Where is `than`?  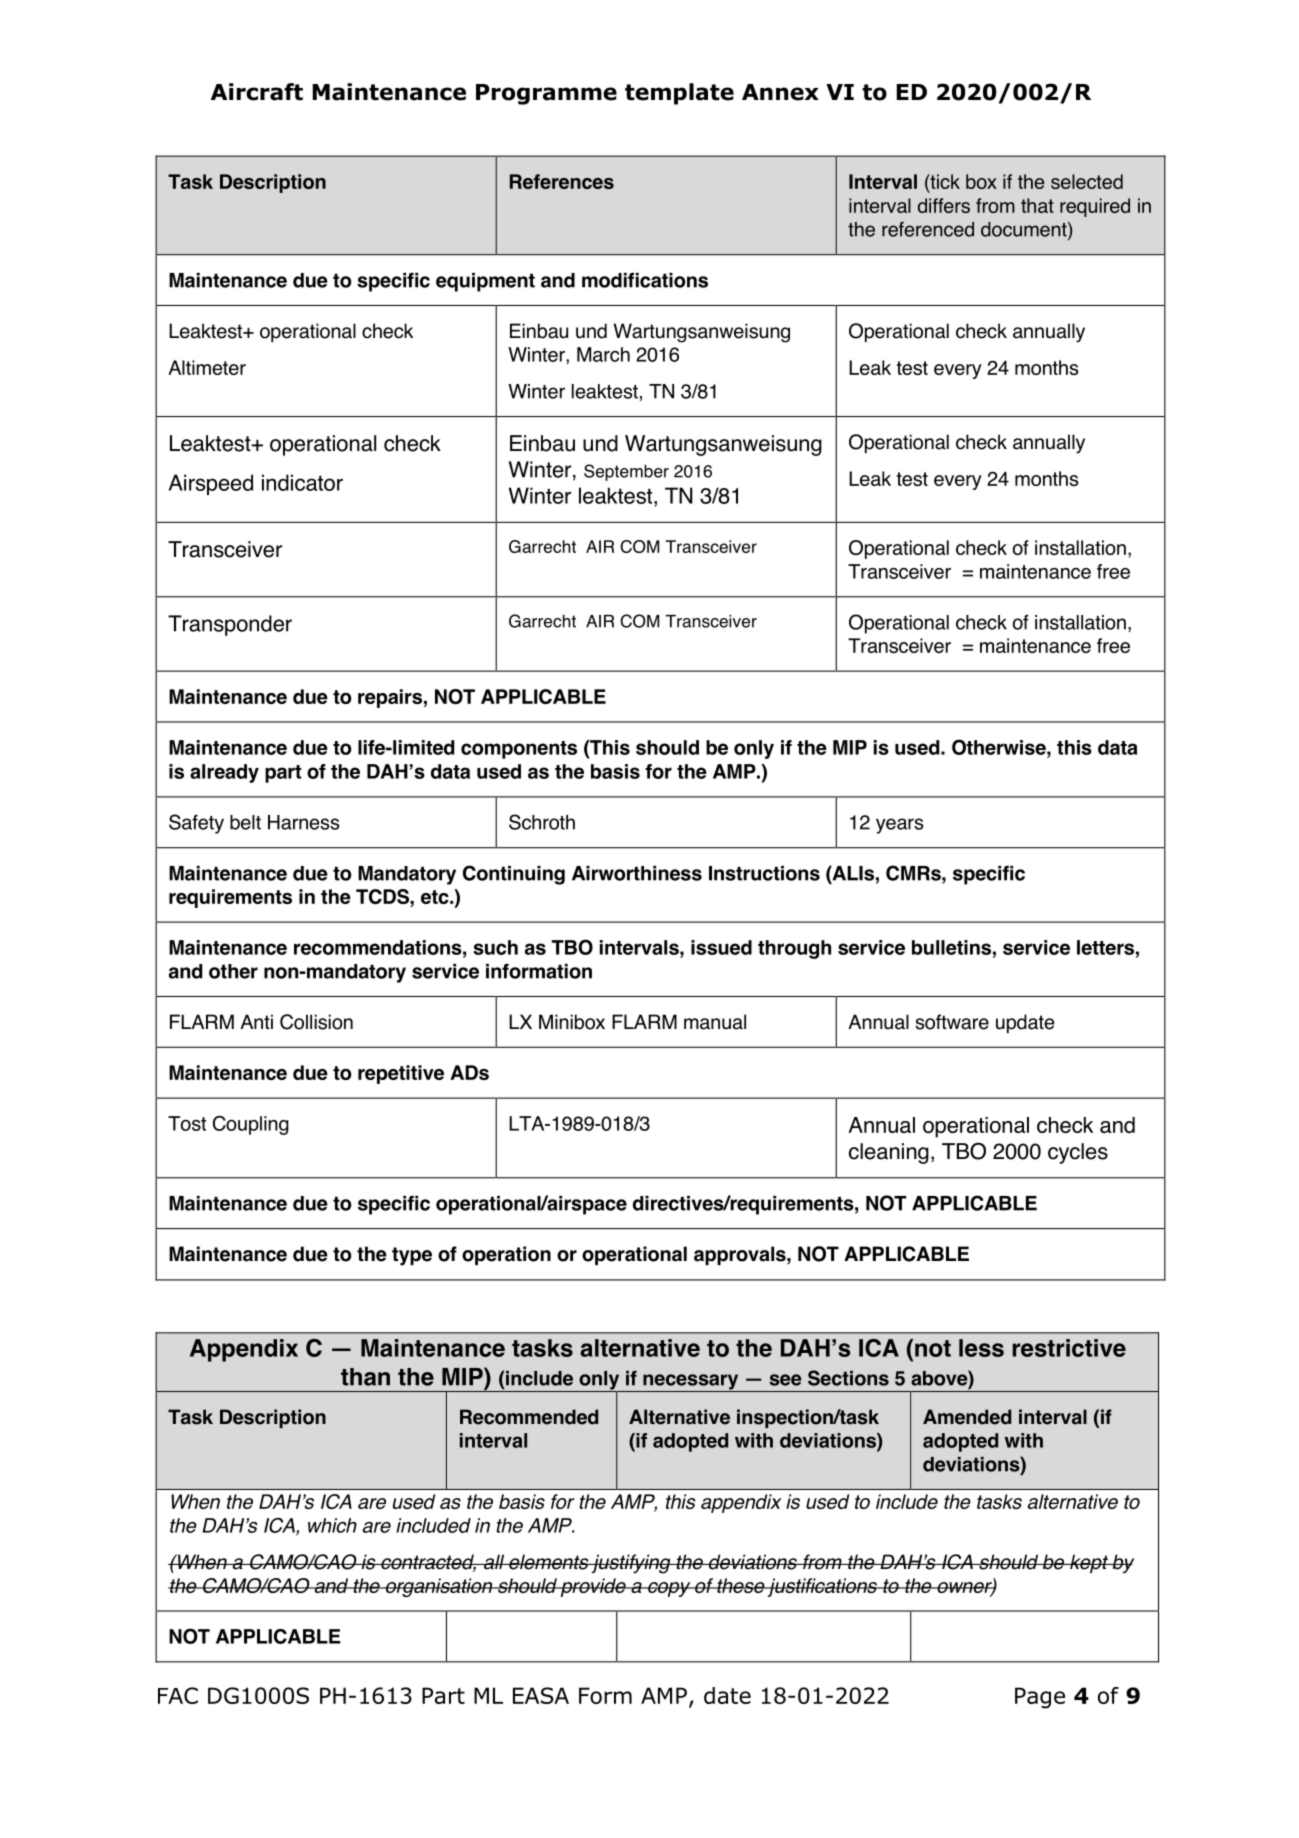
than is located at coordinates (365, 1377).
